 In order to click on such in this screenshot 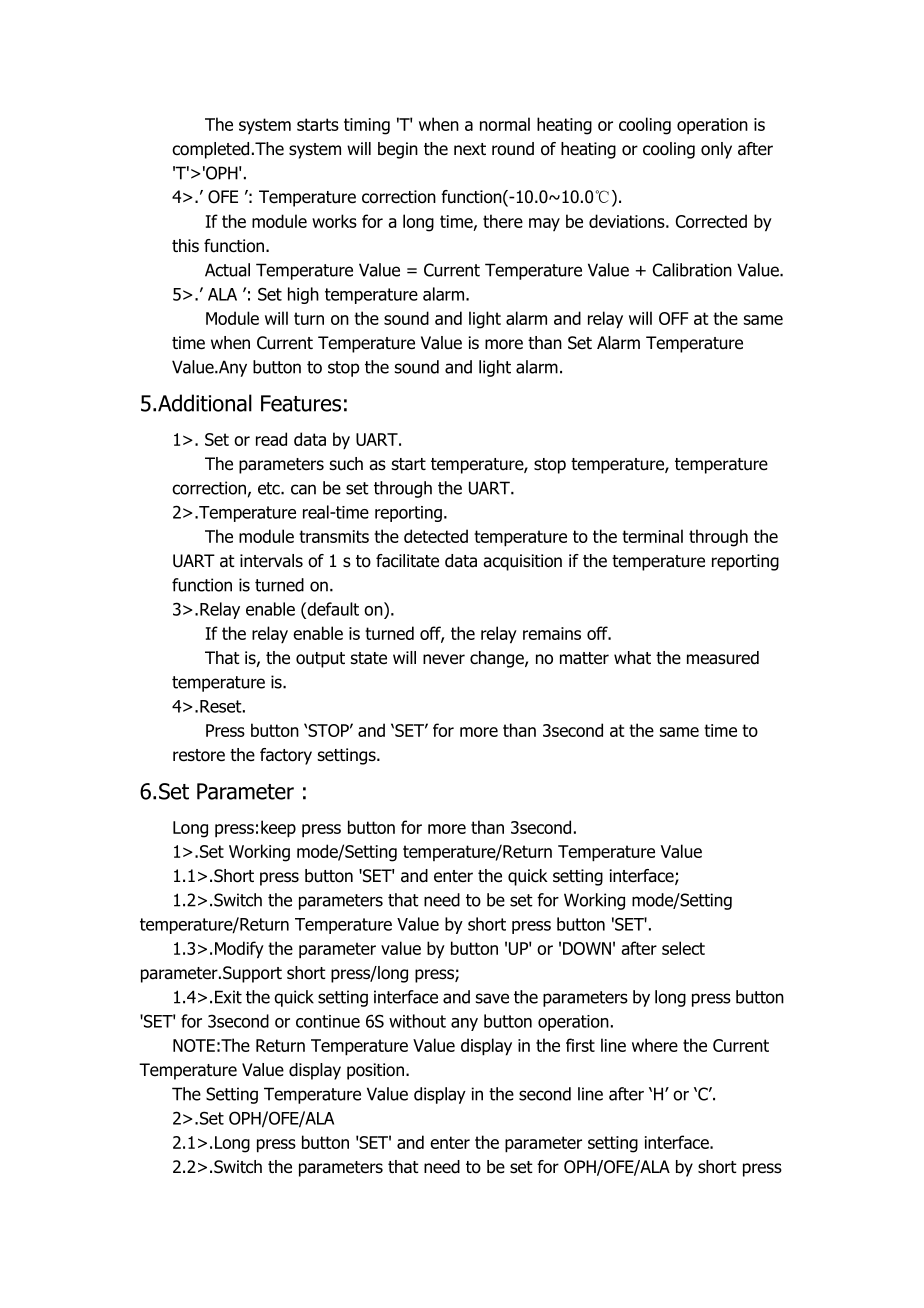, I will do `click(346, 464)`.
